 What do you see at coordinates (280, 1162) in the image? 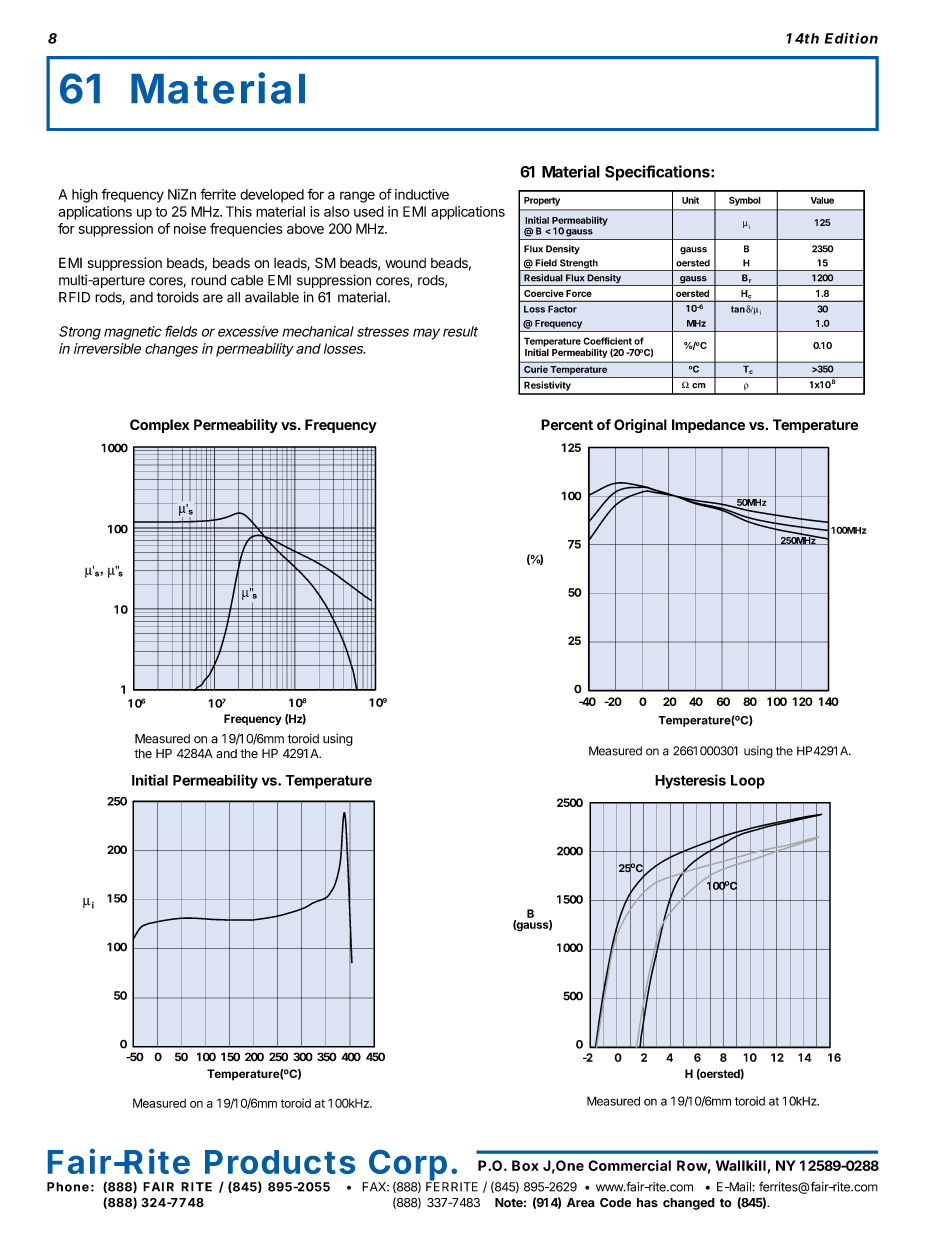
I see `Products` at bounding box center [280, 1162].
